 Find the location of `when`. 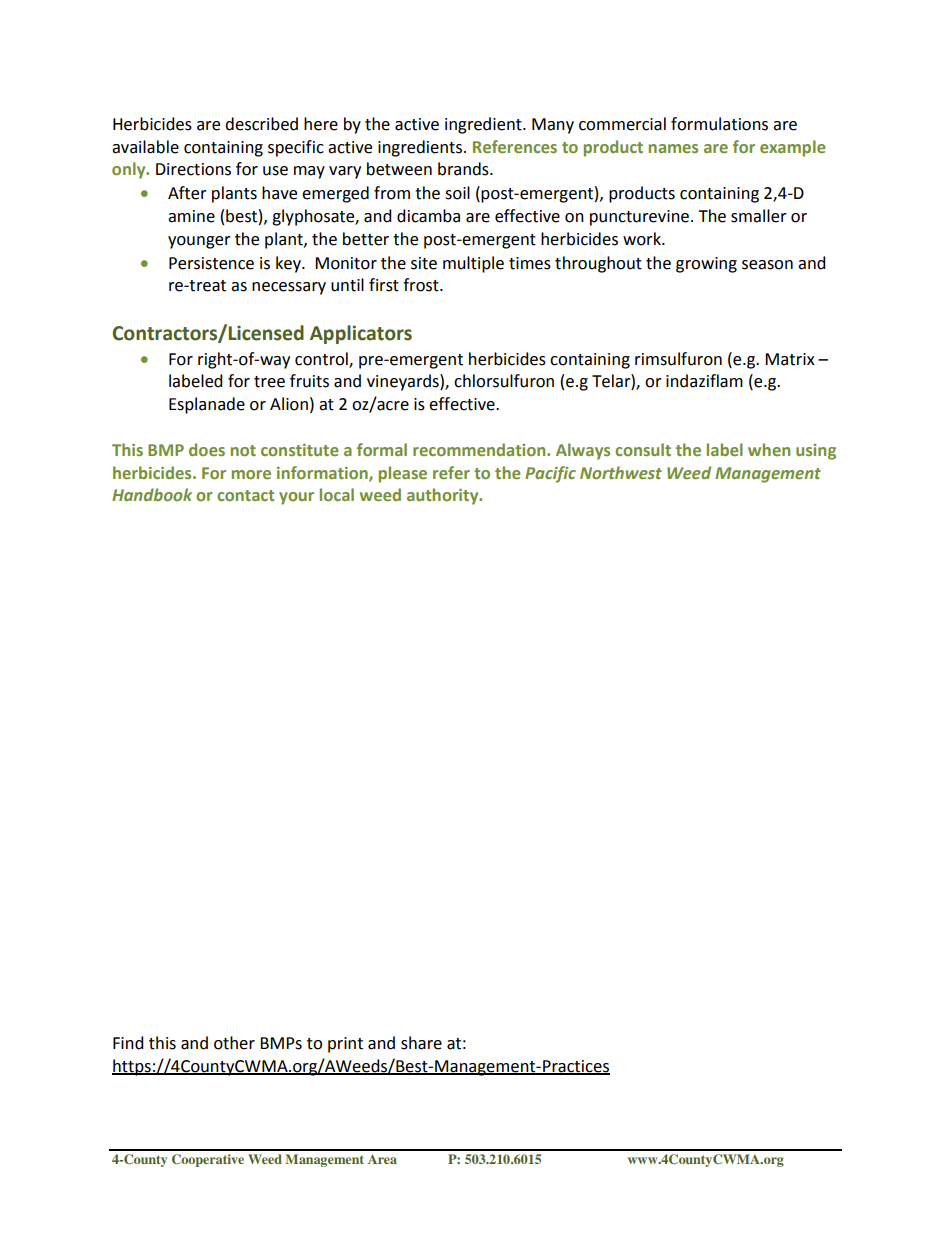

when is located at coordinates (769, 449).
